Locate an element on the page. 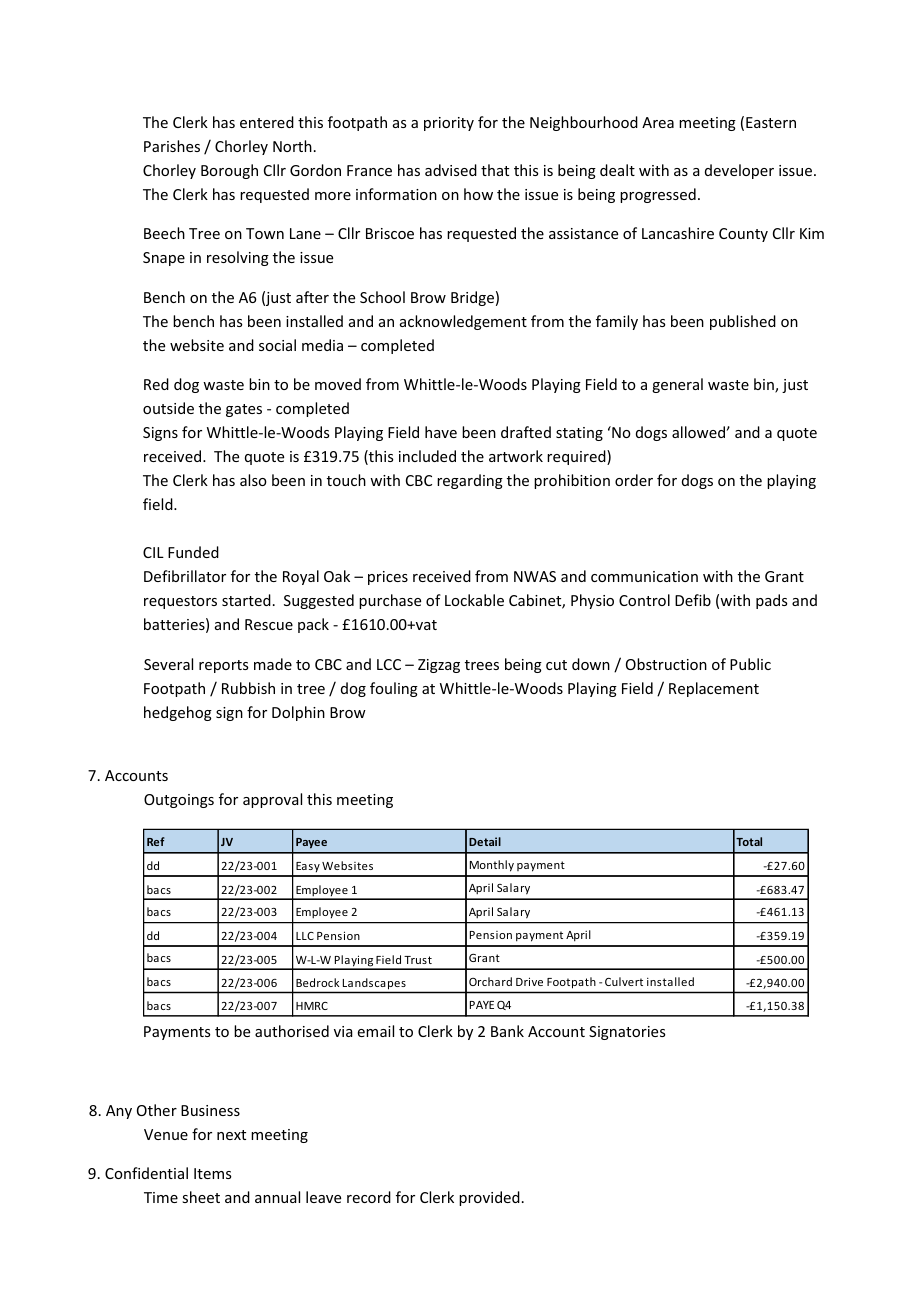 This page has width=924, height=1308. Bank is located at coordinates (507, 1031).
